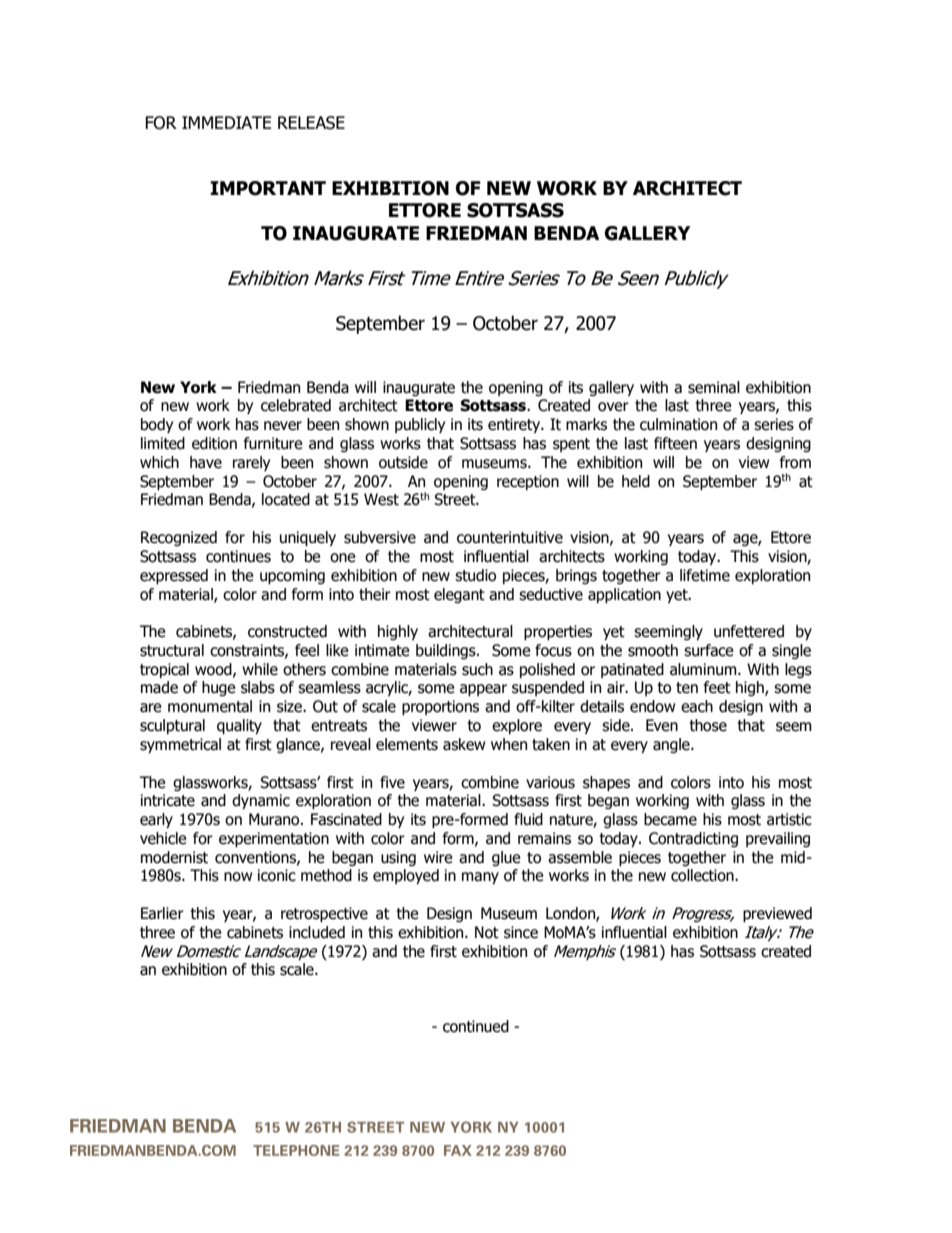 This screenshot has width=952, height=1233. I want to click on IMMEDIATE, so click(226, 122).
